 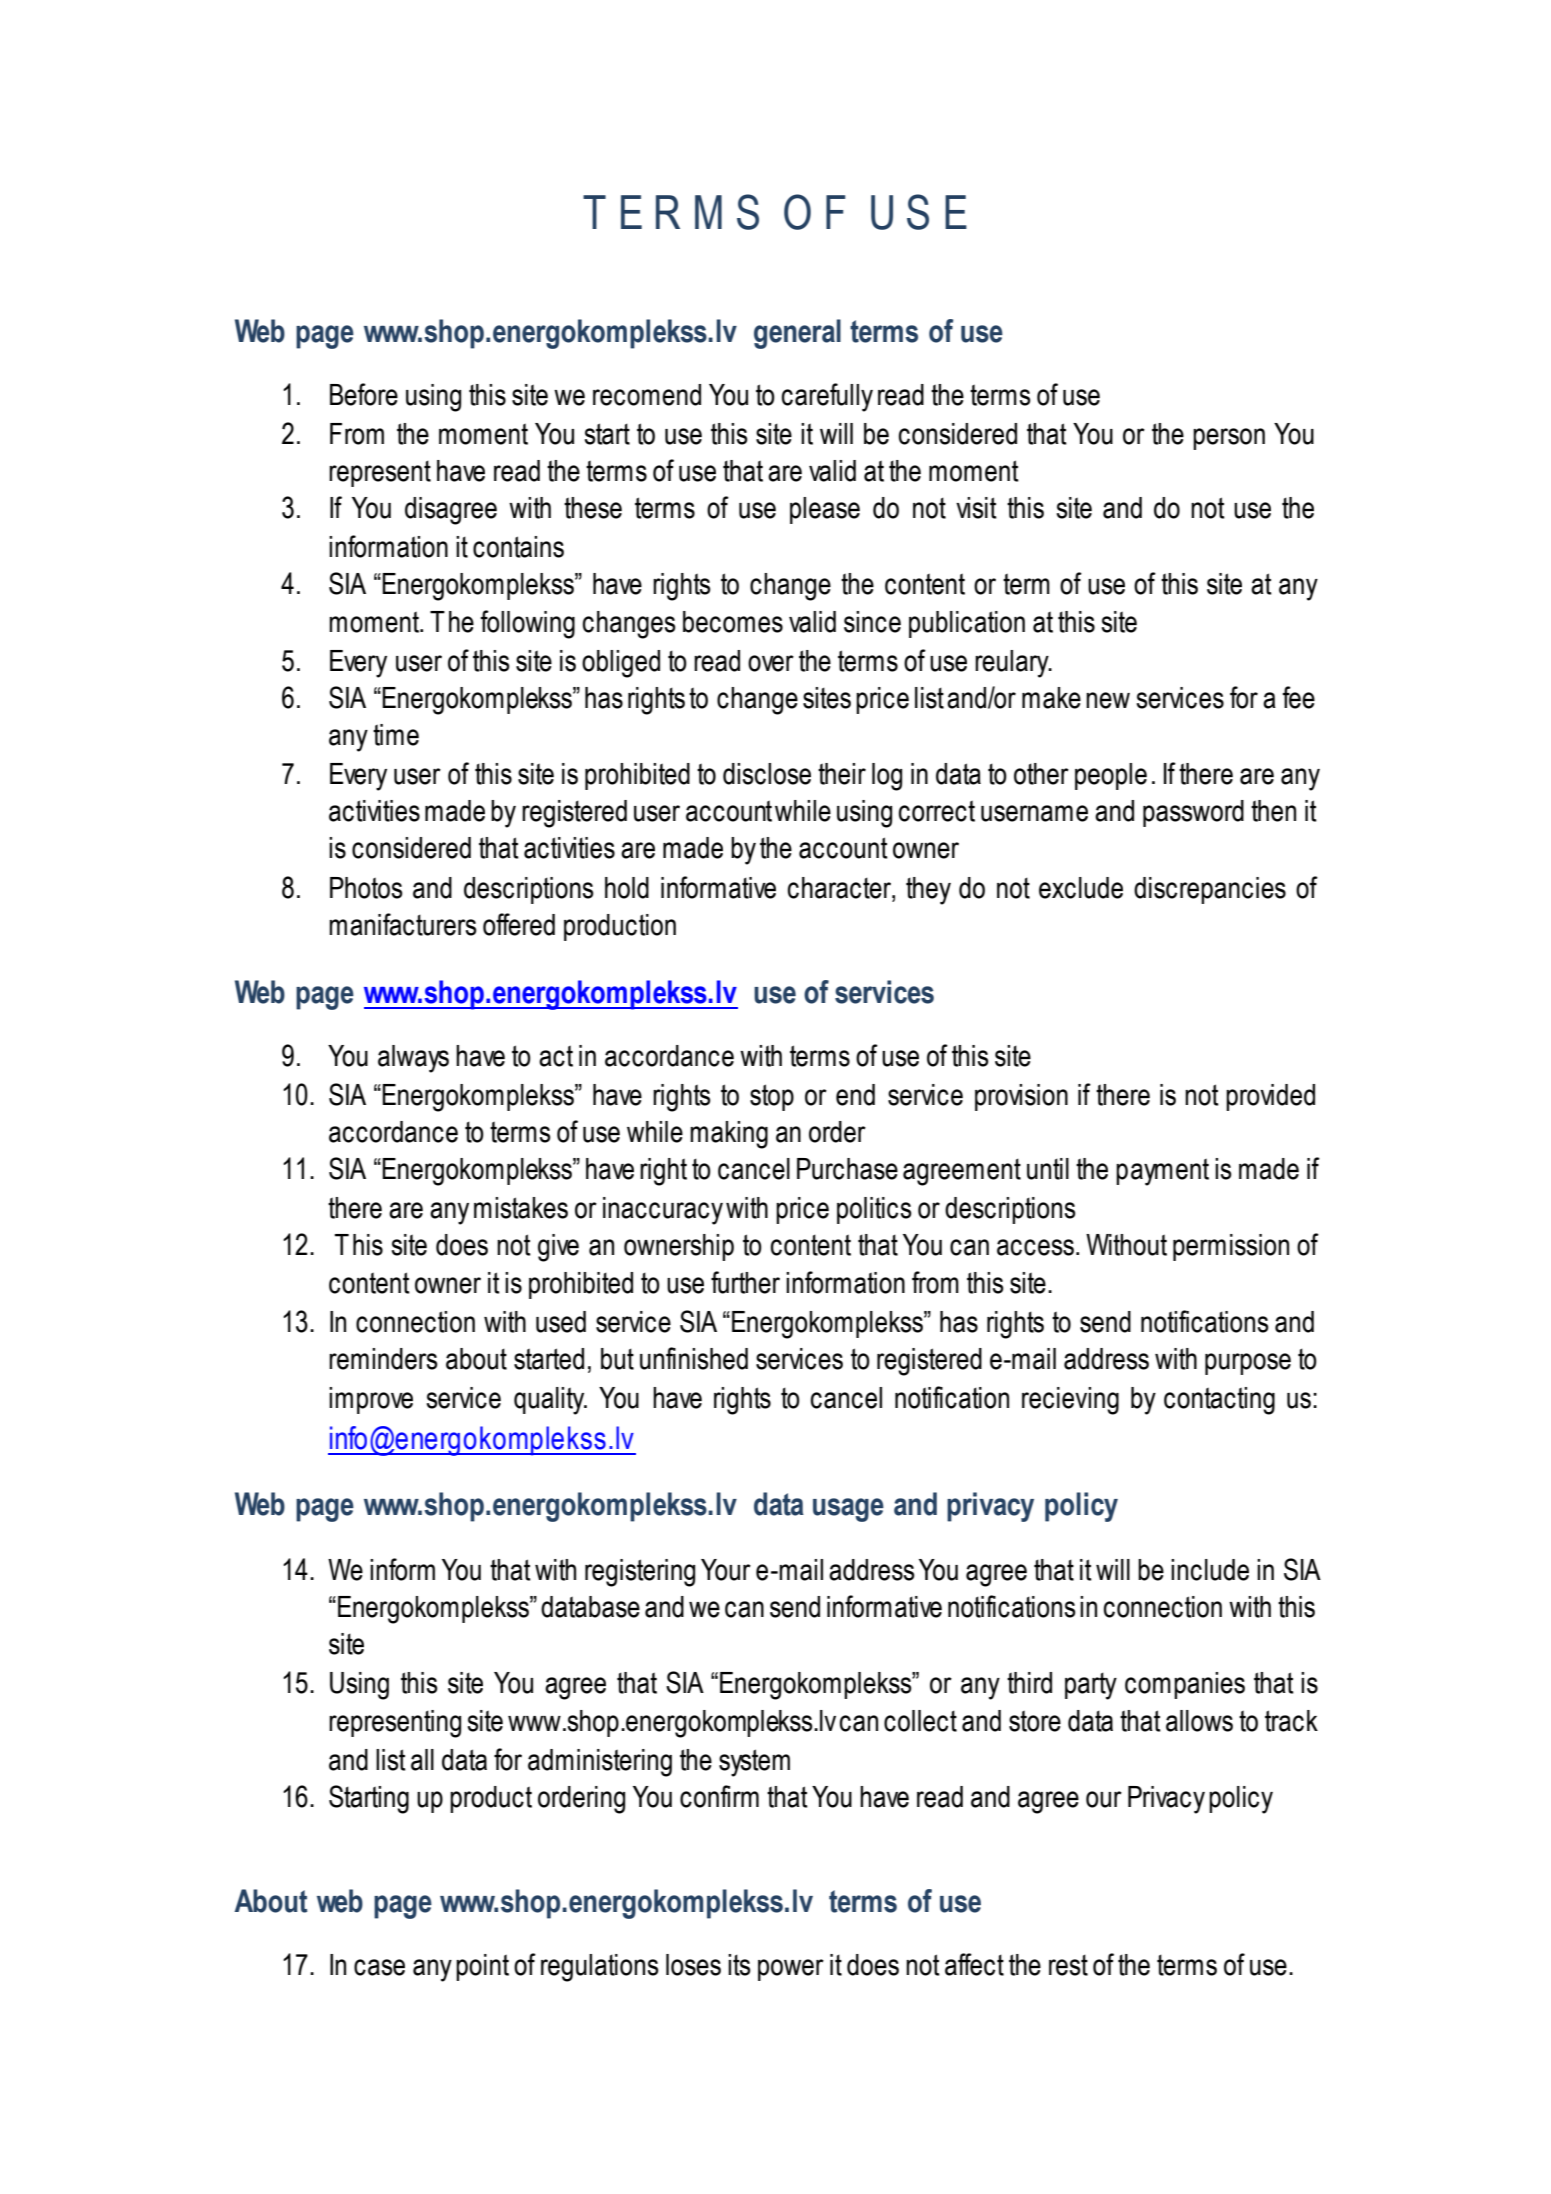 I want to click on point, so click(x=482, y=1967).
